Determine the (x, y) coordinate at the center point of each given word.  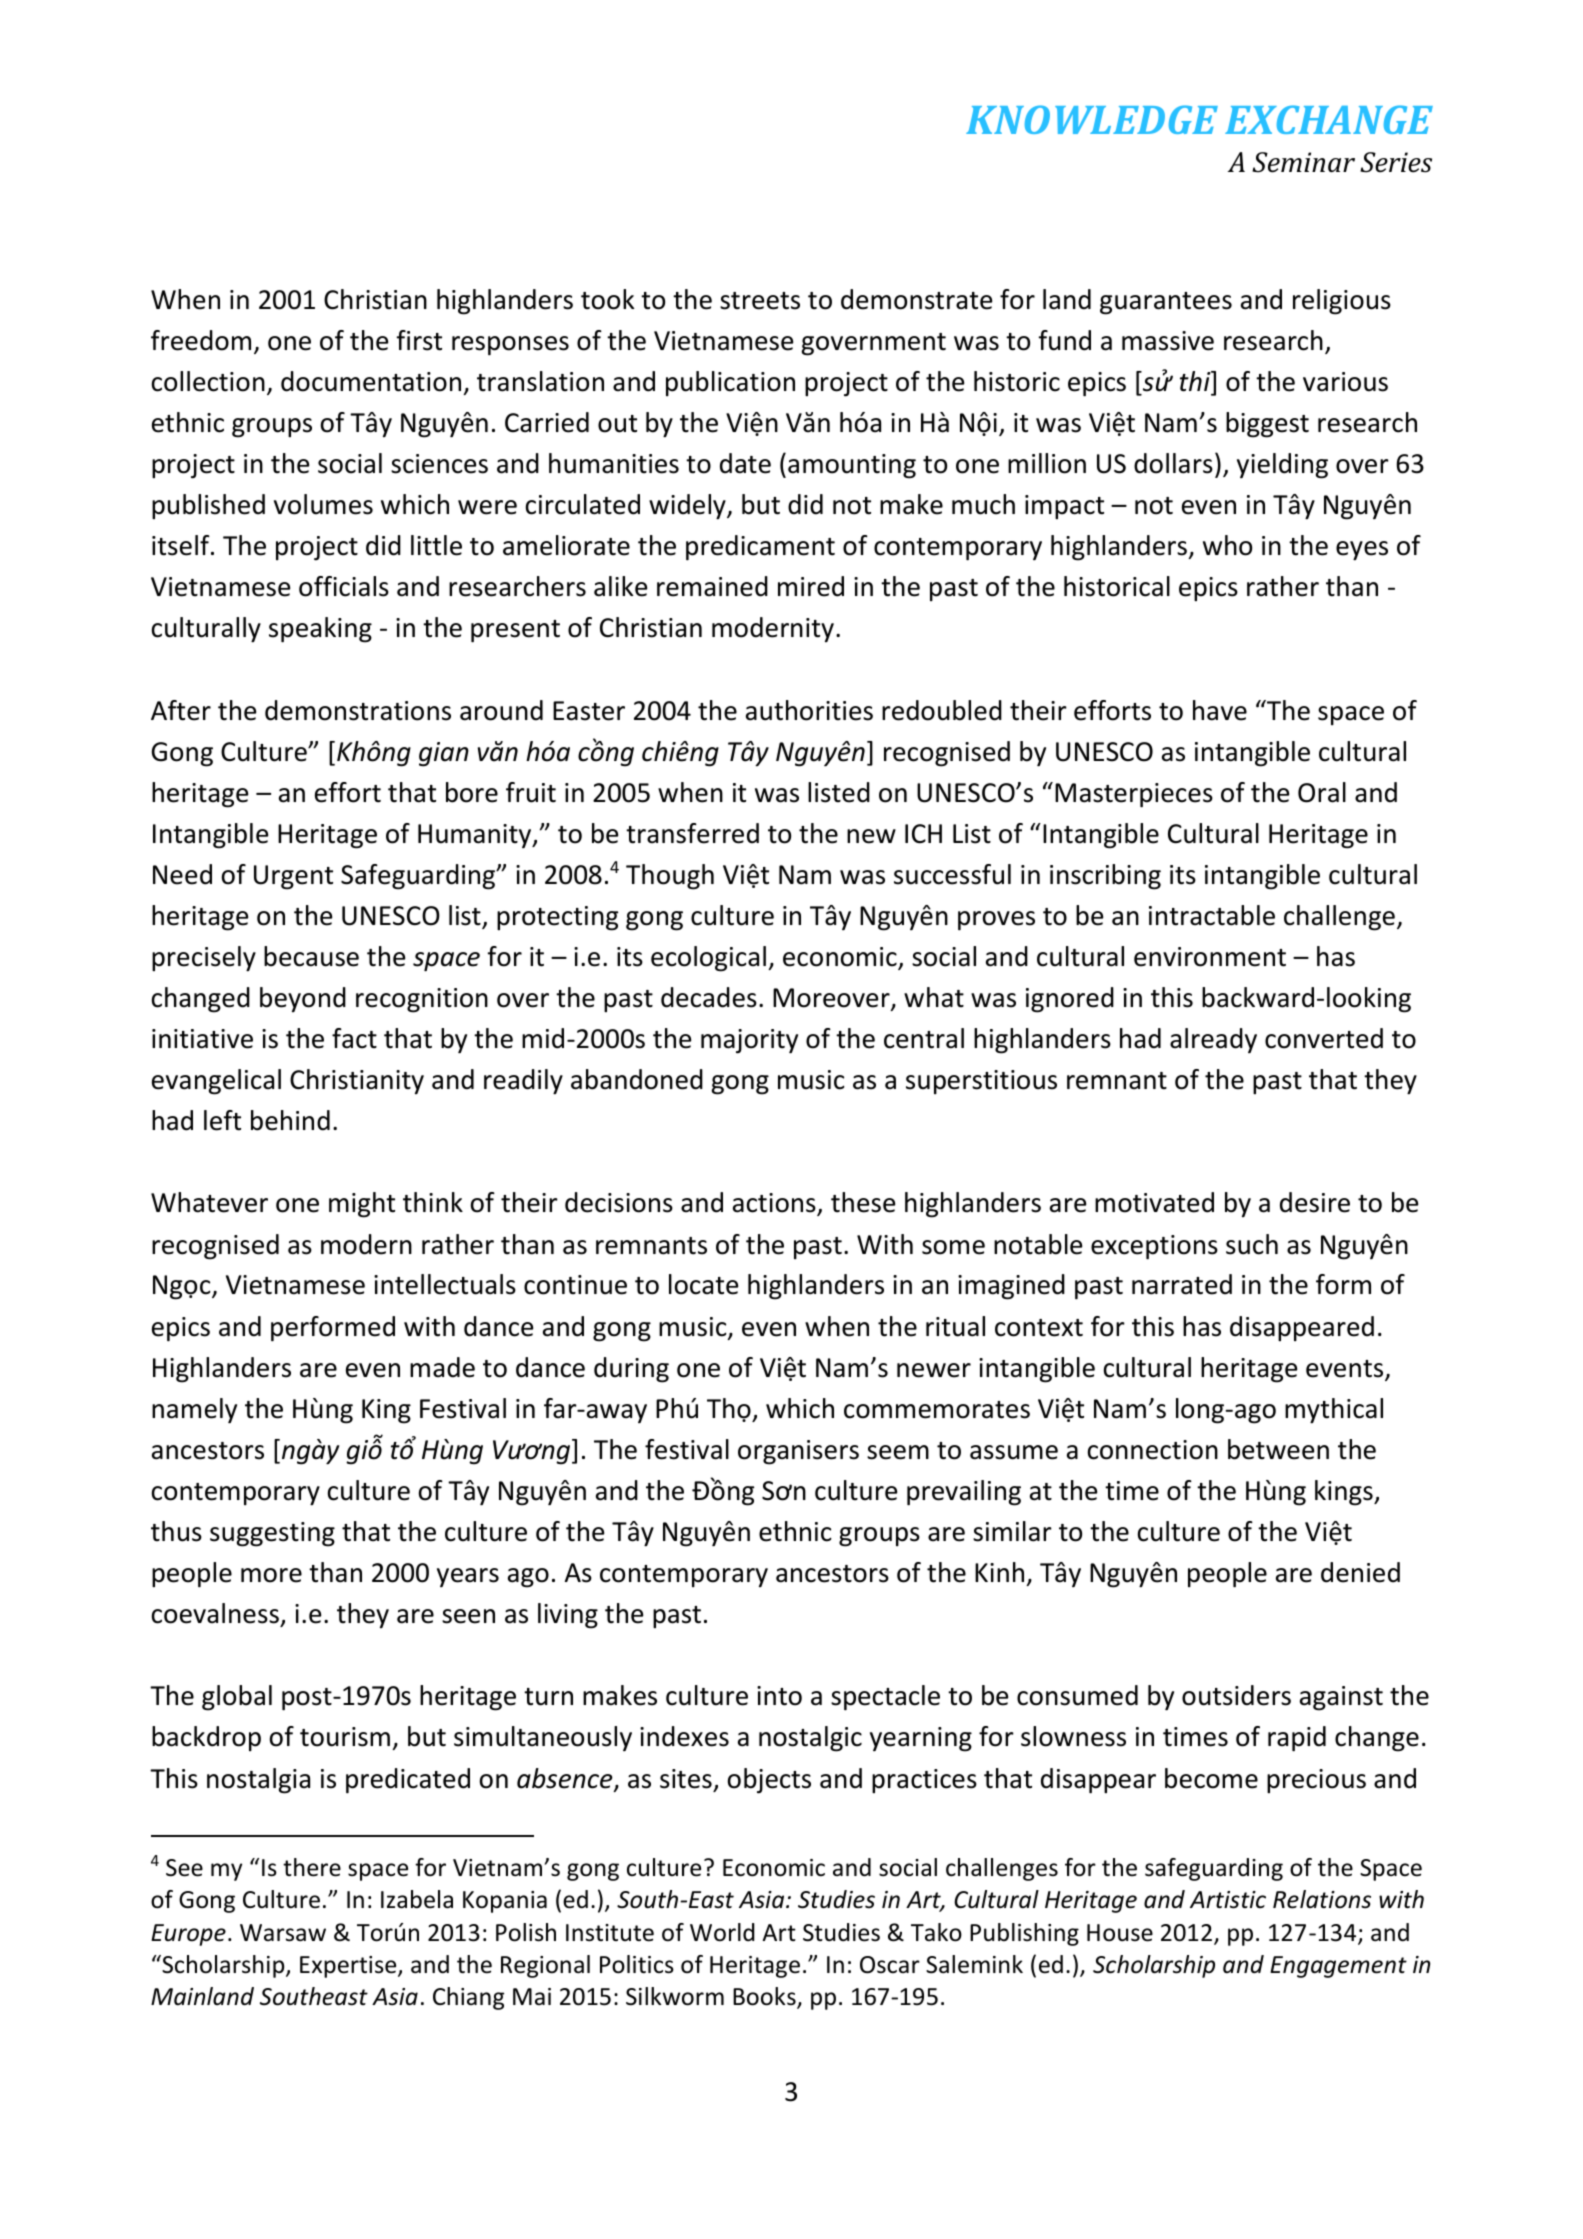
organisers (798, 1452)
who (1227, 545)
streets (760, 301)
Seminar (1303, 162)
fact (354, 1038)
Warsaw (283, 1933)
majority (749, 1041)
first (419, 340)
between (1278, 1449)
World (722, 1932)
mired (811, 586)
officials (344, 586)
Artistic (1228, 1900)
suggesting (272, 1534)
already (1213, 1041)
